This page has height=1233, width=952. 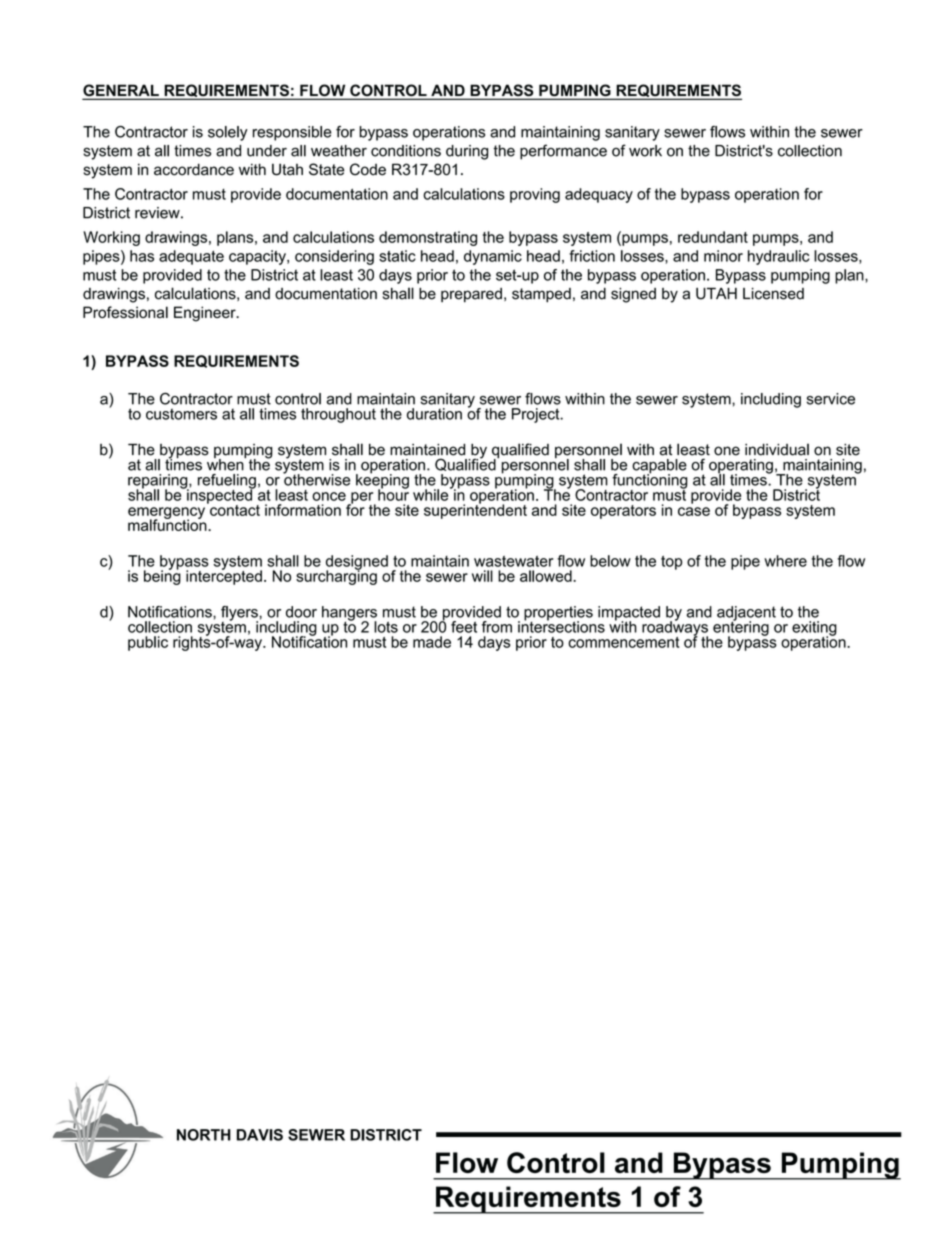 I want to click on DAVIS, so click(x=260, y=1135).
